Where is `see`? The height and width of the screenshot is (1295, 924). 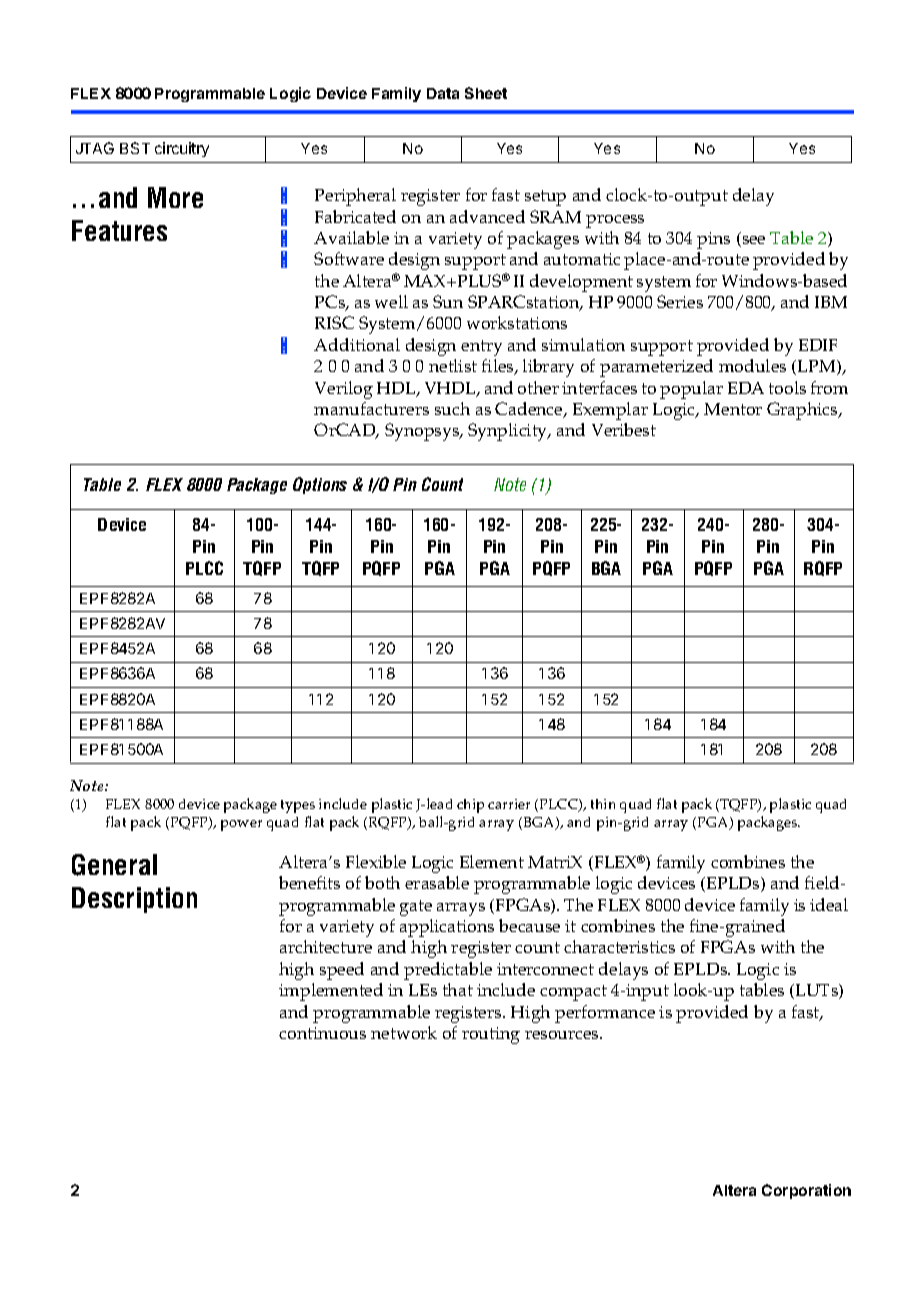
see is located at coordinates (752, 241).
